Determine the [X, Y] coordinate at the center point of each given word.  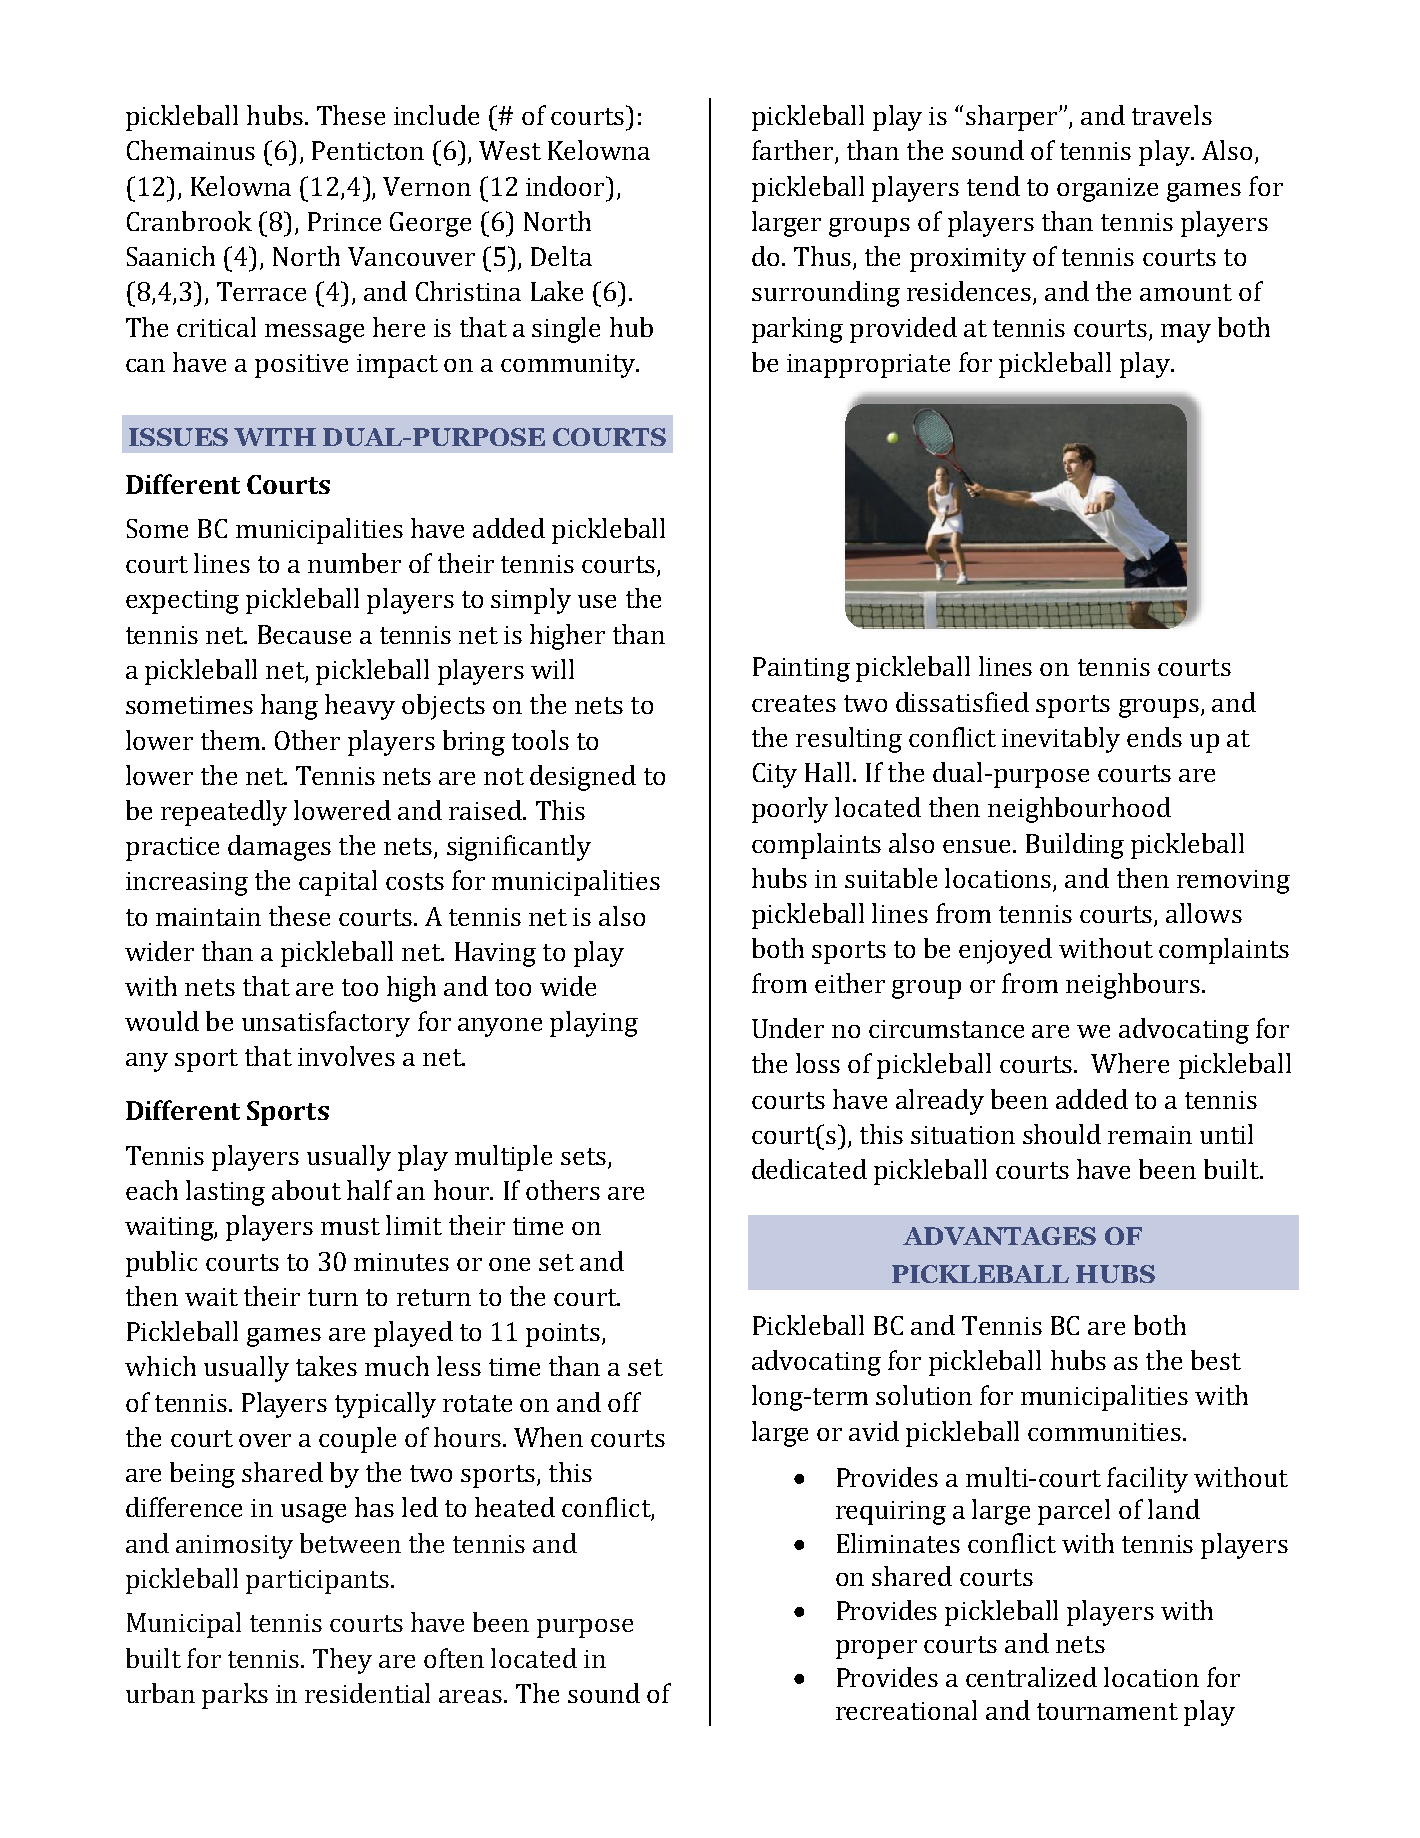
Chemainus [191, 150]
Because [304, 634]
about [306, 1190]
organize [1107, 190]
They [342, 1661]
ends [1154, 737]
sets [583, 1156]
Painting [801, 669]
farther [794, 151]
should [1062, 1134]
